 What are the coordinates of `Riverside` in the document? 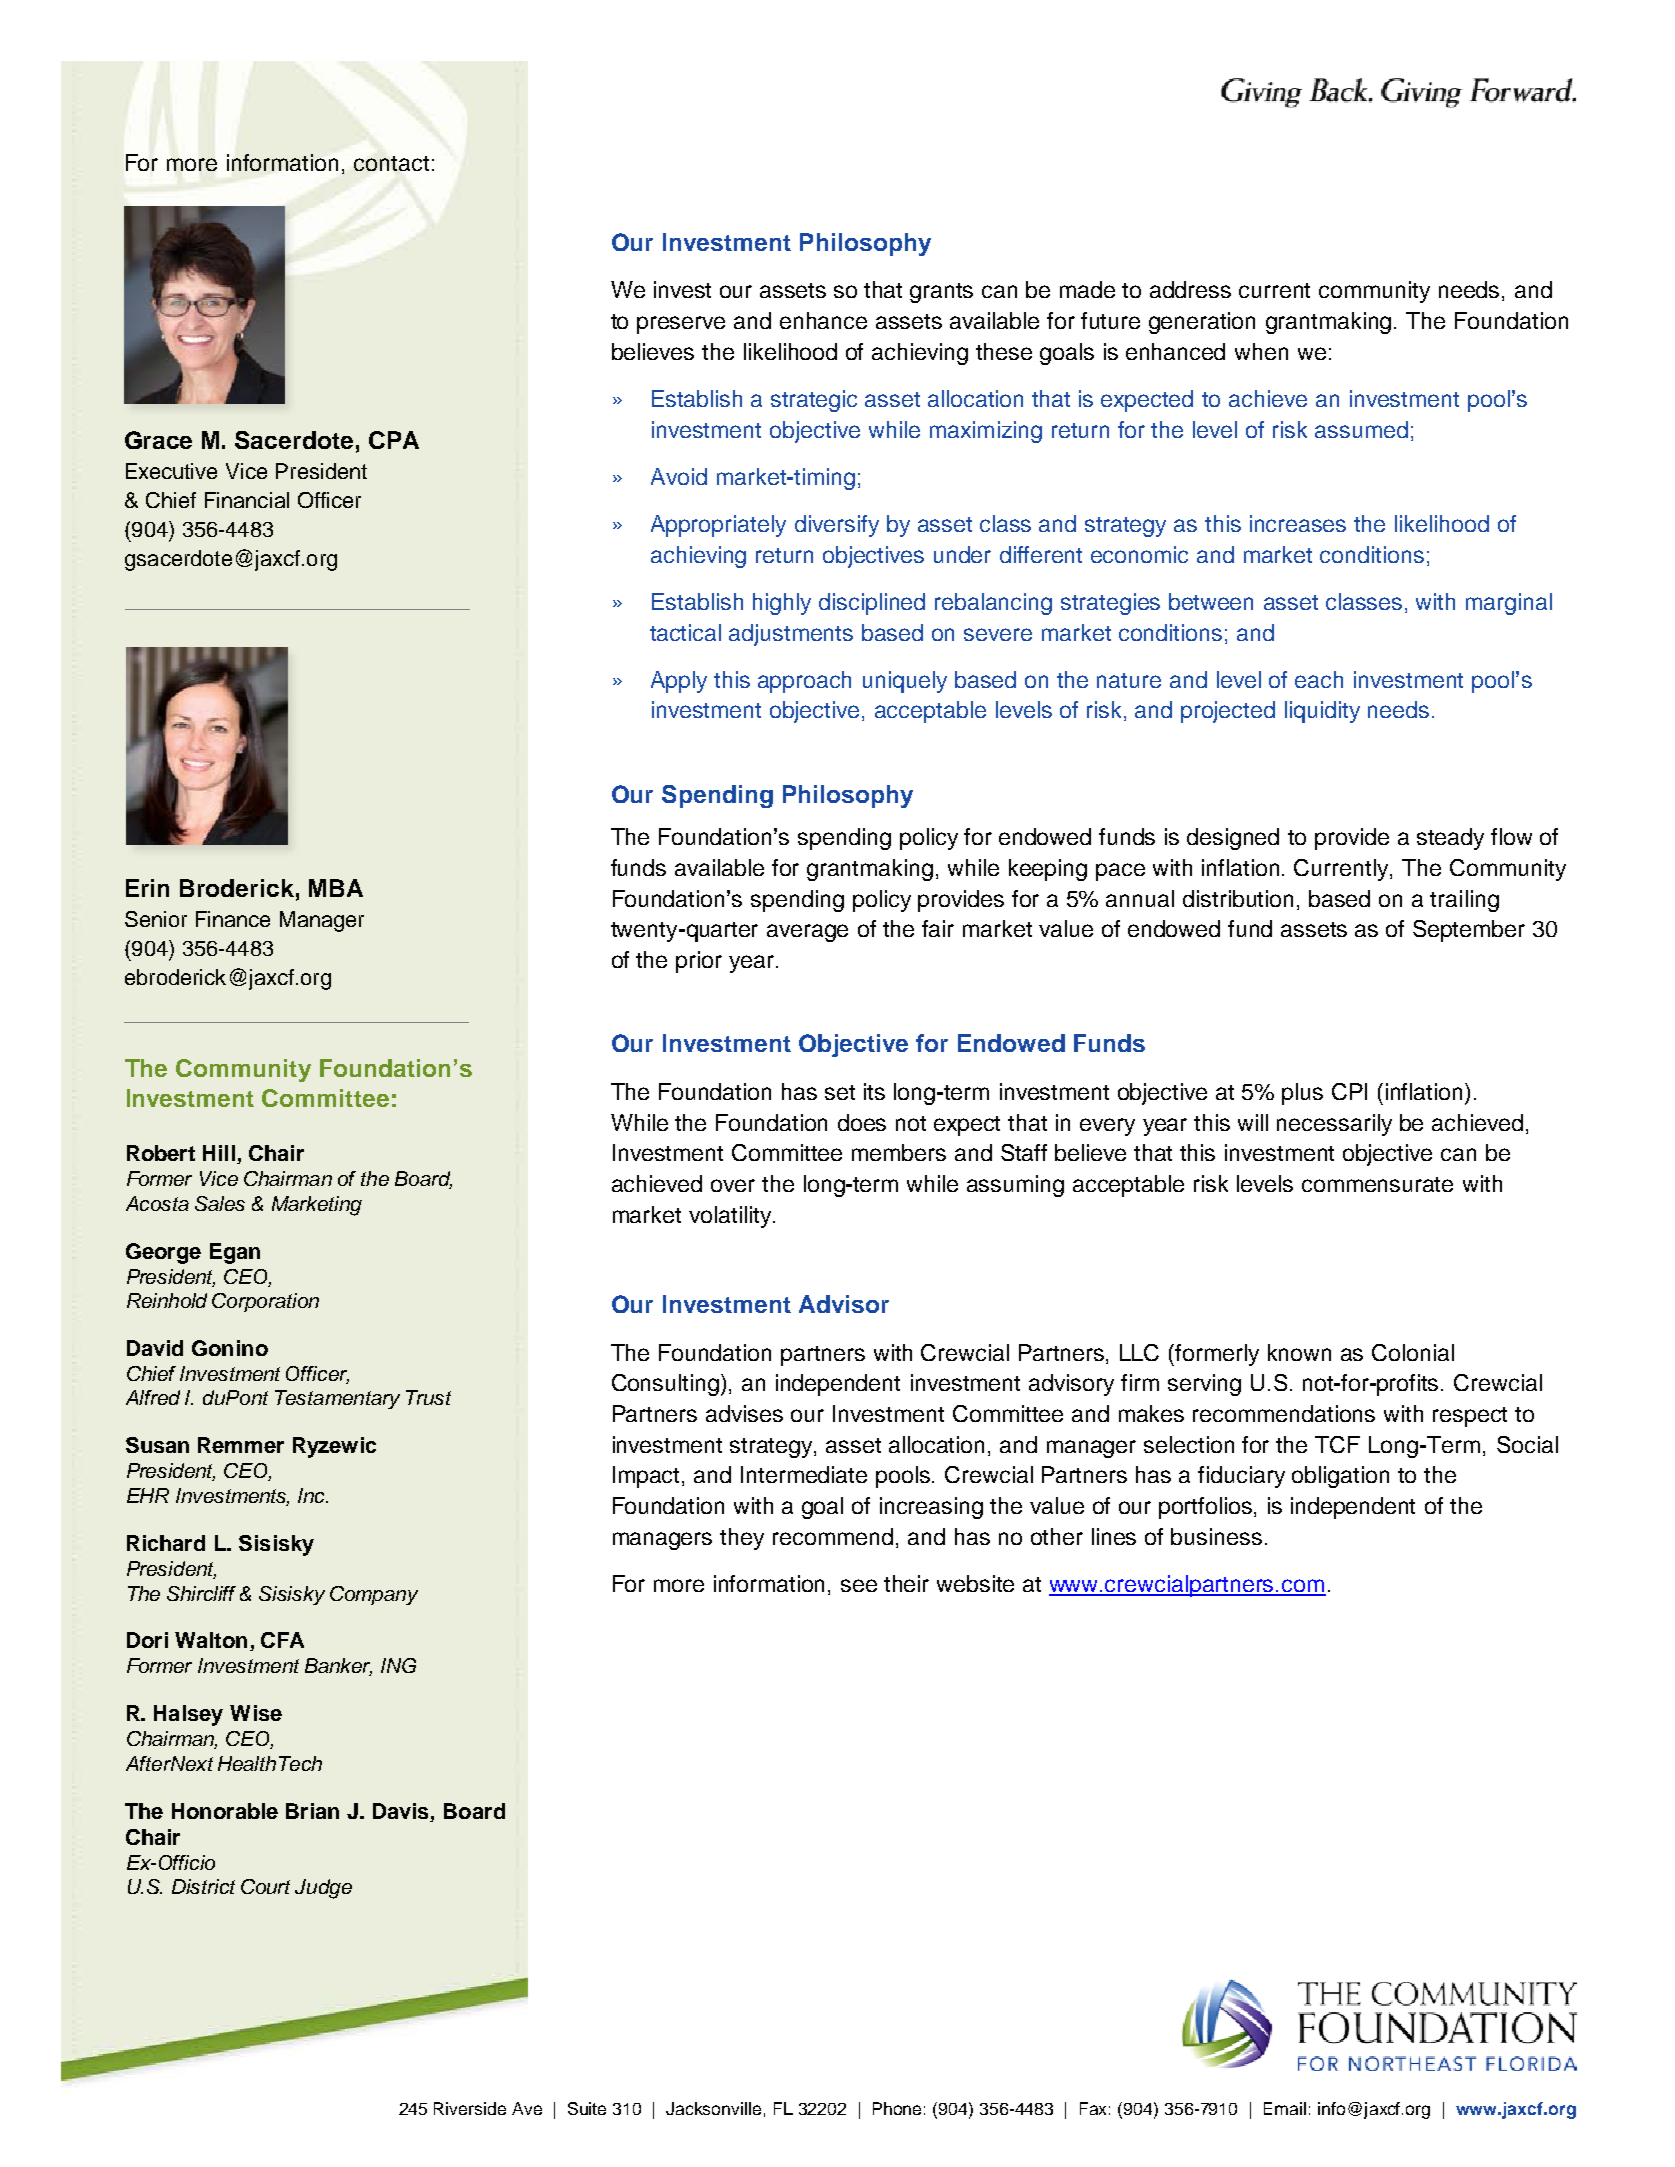 It's located at (470, 2108).
